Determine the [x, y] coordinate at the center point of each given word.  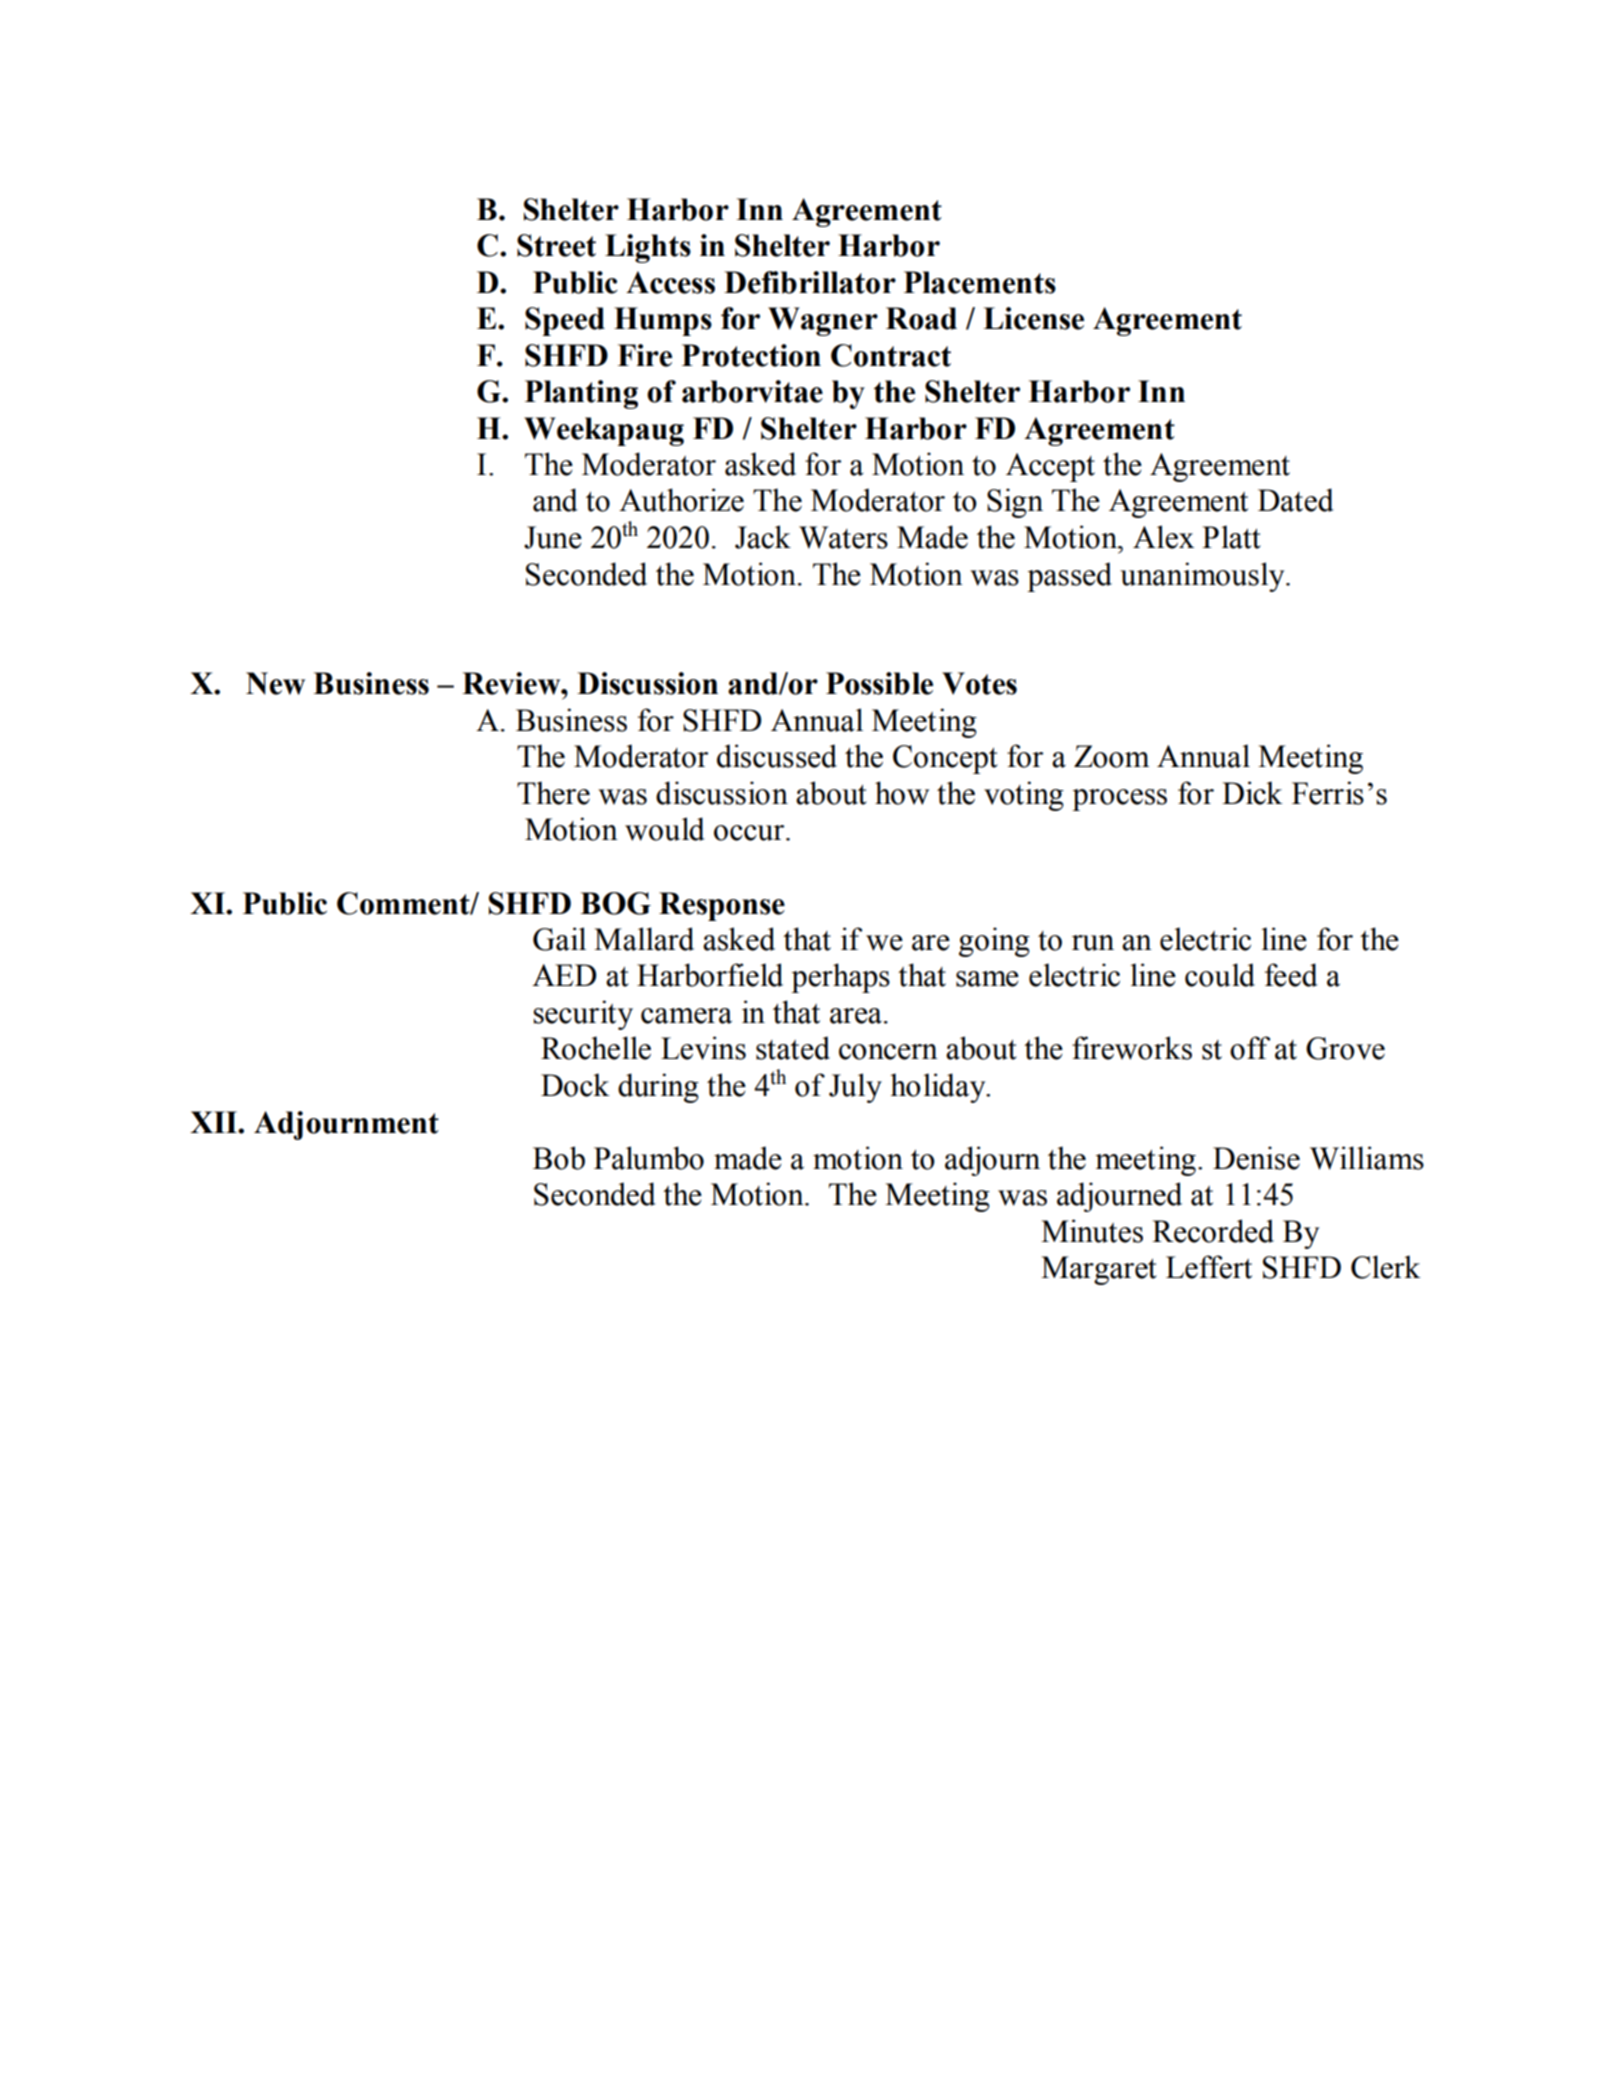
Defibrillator [810, 282]
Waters [843, 537]
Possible [879, 683]
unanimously [1203, 577]
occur [750, 833]
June [553, 537]
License [1033, 318]
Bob [559, 1158]
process [1119, 800]
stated [793, 1048]
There [553, 793]
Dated [1296, 500]
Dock [575, 1085]
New [275, 683]
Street [556, 245]
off [1250, 1048]
